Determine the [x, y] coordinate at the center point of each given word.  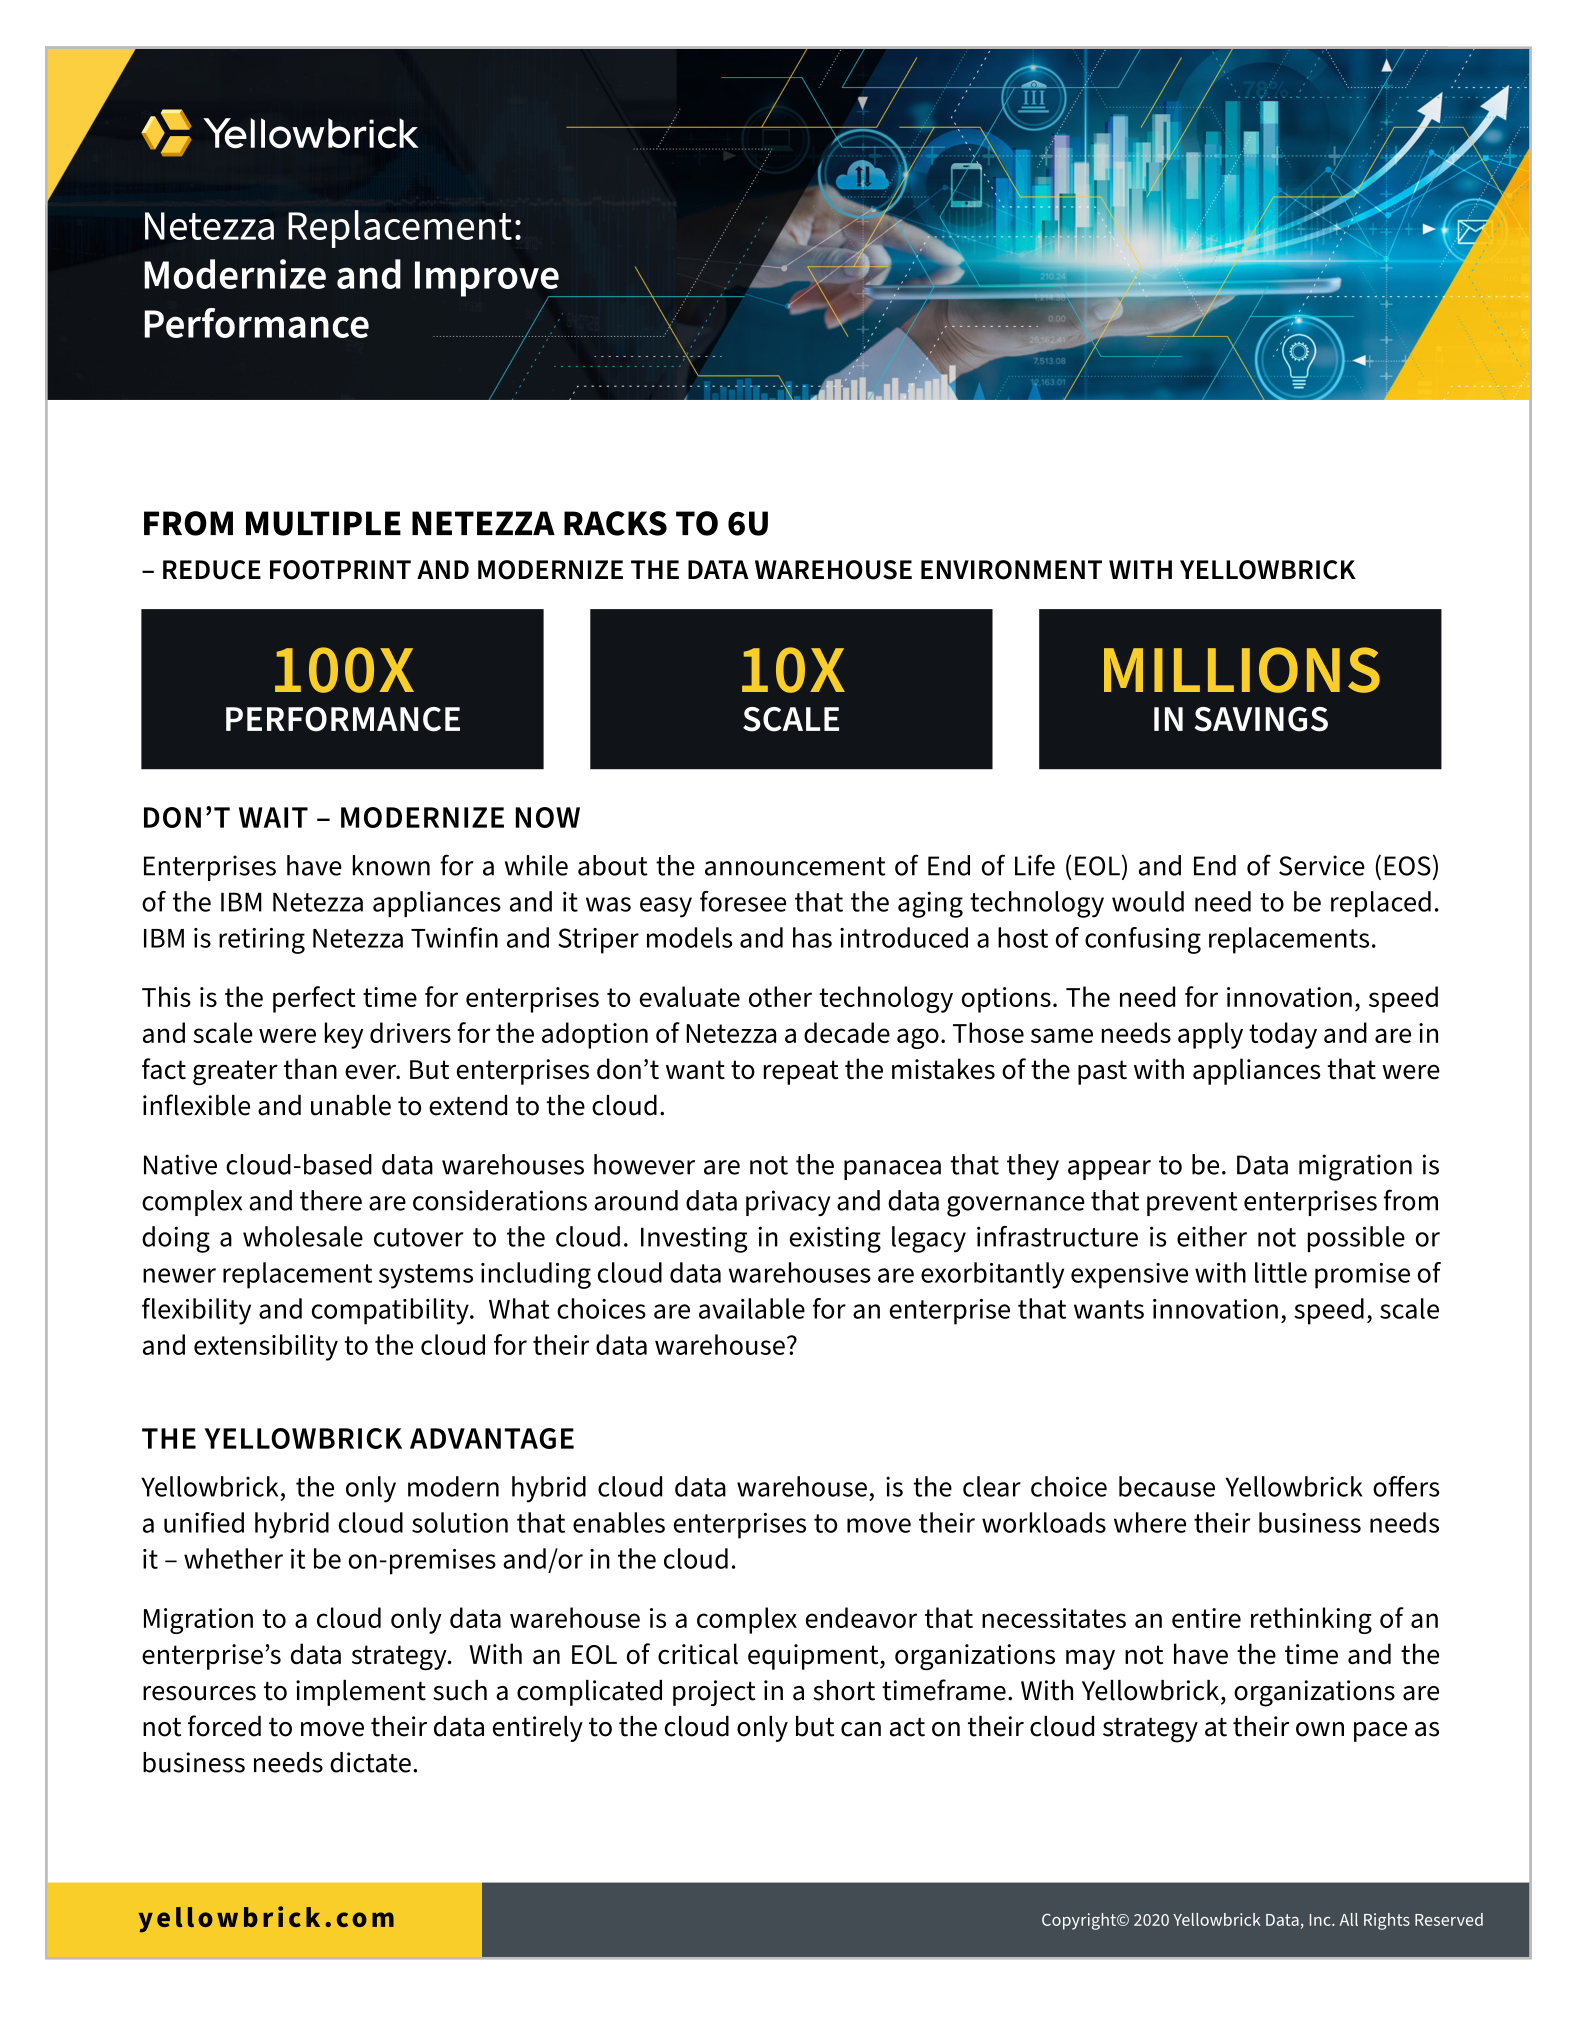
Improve [488, 280]
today [1283, 1035]
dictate [370, 1762]
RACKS [615, 523]
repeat [801, 1072]
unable [351, 1105]
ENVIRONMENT [1011, 570]
